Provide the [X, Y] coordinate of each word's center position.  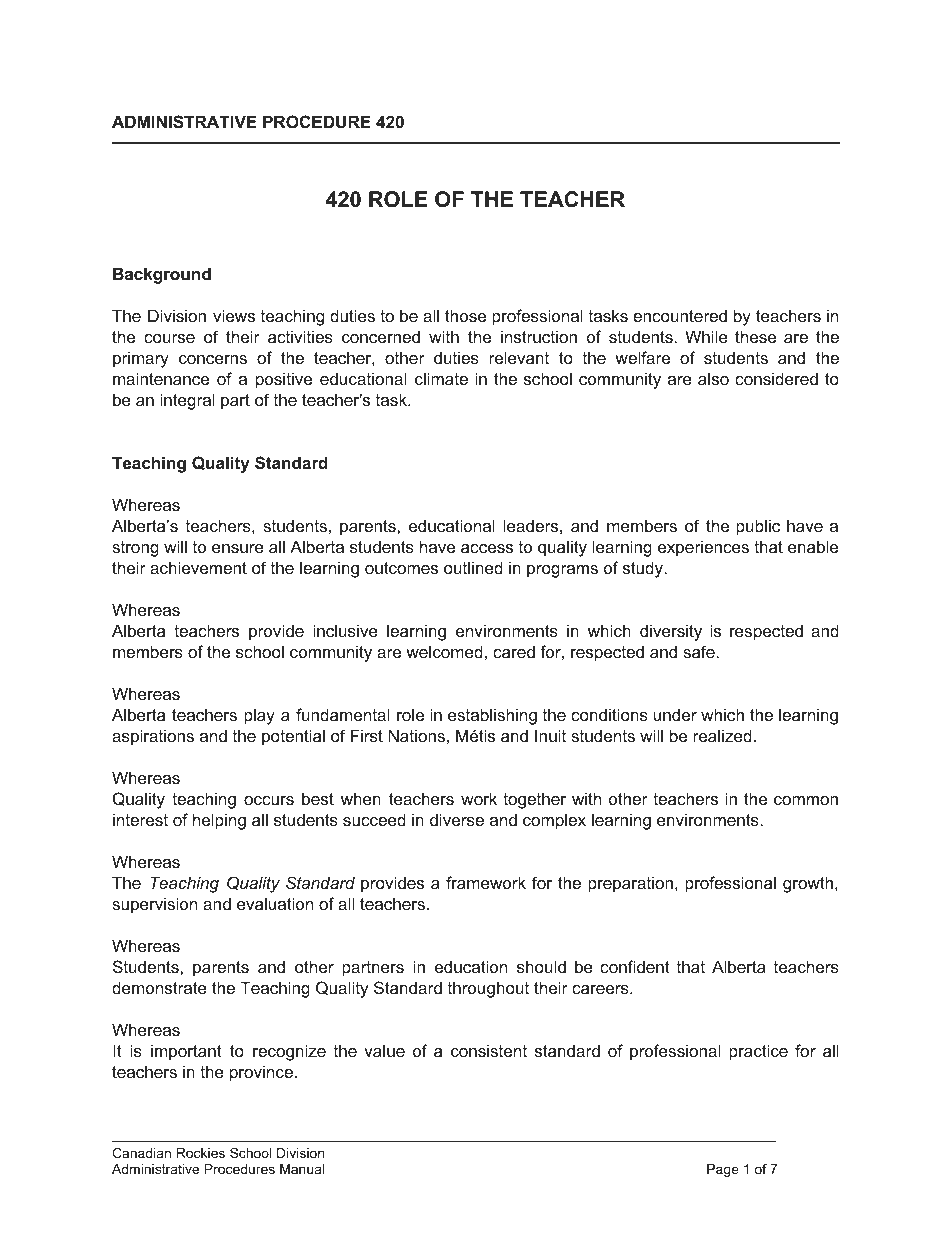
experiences [703, 548]
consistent [489, 1050]
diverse [457, 819]
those [465, 315]
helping [219, 821]
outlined [473, 567]
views [234, 315]
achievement [198, 567]
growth [808, 884]
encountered [680, 315]
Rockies [201, 1153]
